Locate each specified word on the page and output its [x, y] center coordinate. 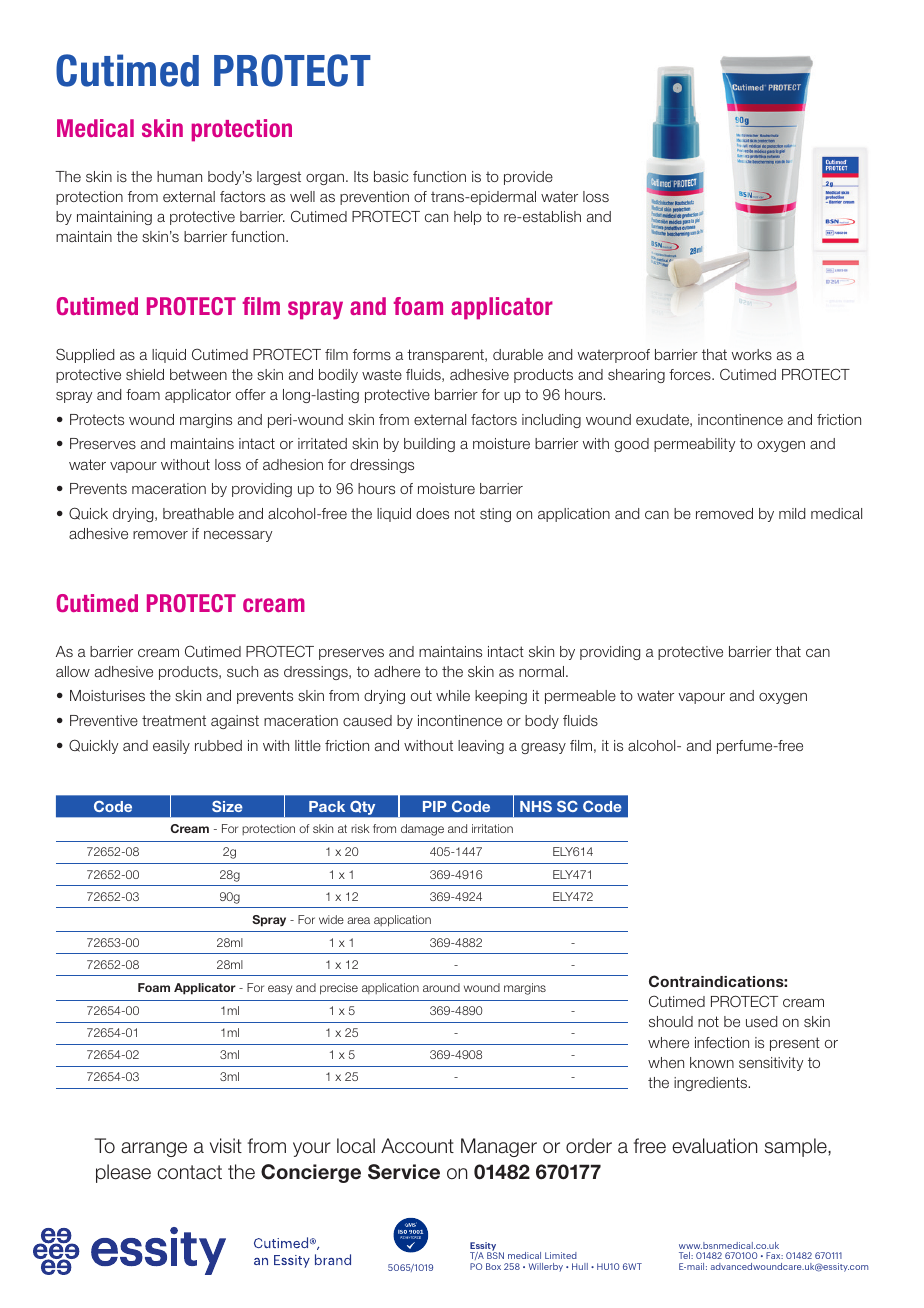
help [468, 218]
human [179, 176]
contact [189, 1172]
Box [493, 1266]
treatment [174, 720]
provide [528, 178]
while [453, 695]
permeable [580, 697]
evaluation [714, 1146]
